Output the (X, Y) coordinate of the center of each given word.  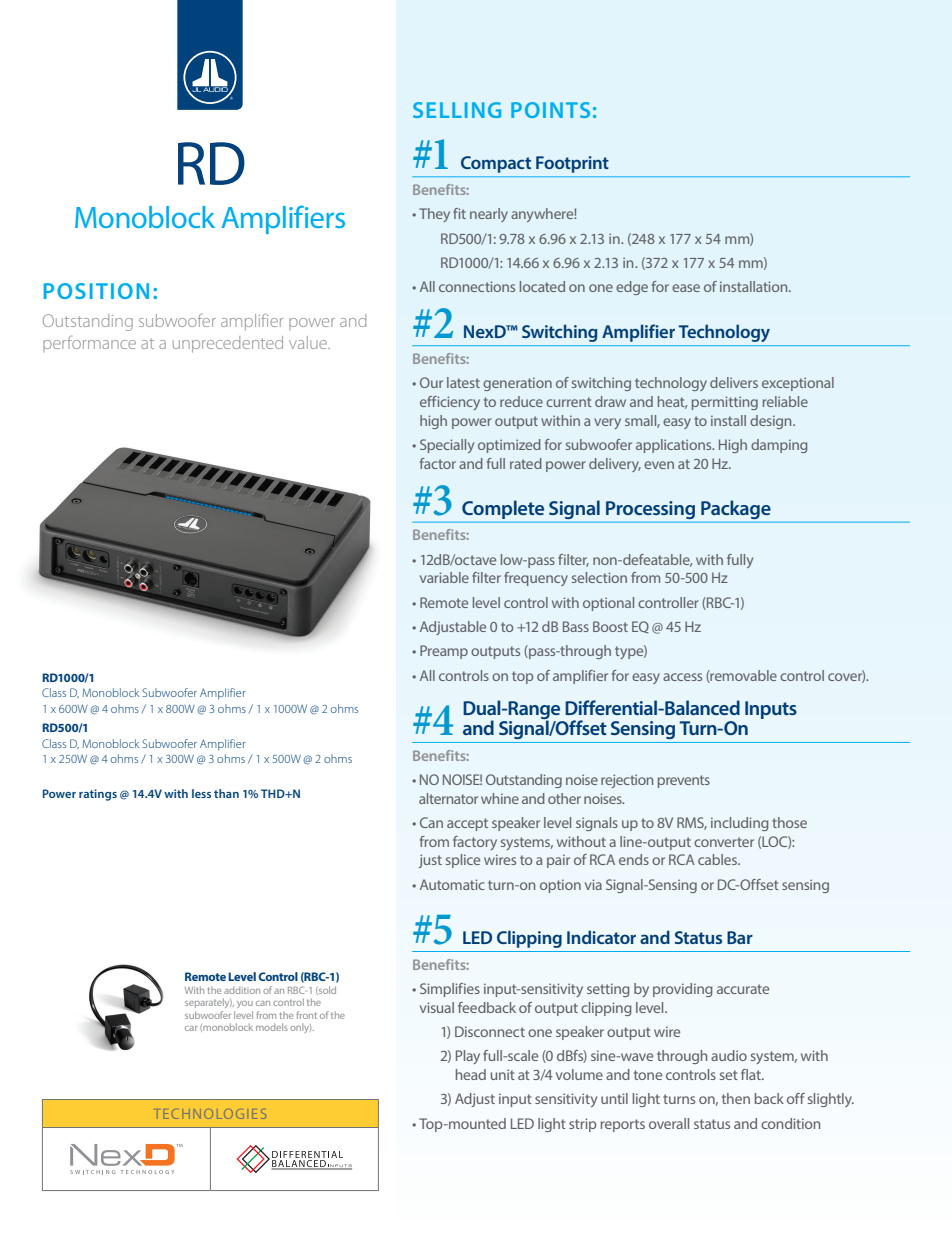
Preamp (444, 652)
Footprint (572, 164)
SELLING (457, 110)
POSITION (96, 291)
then (736, 1098)
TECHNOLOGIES (211, 1114)
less (201, 793)
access (682, 677)
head (471, 1074)
